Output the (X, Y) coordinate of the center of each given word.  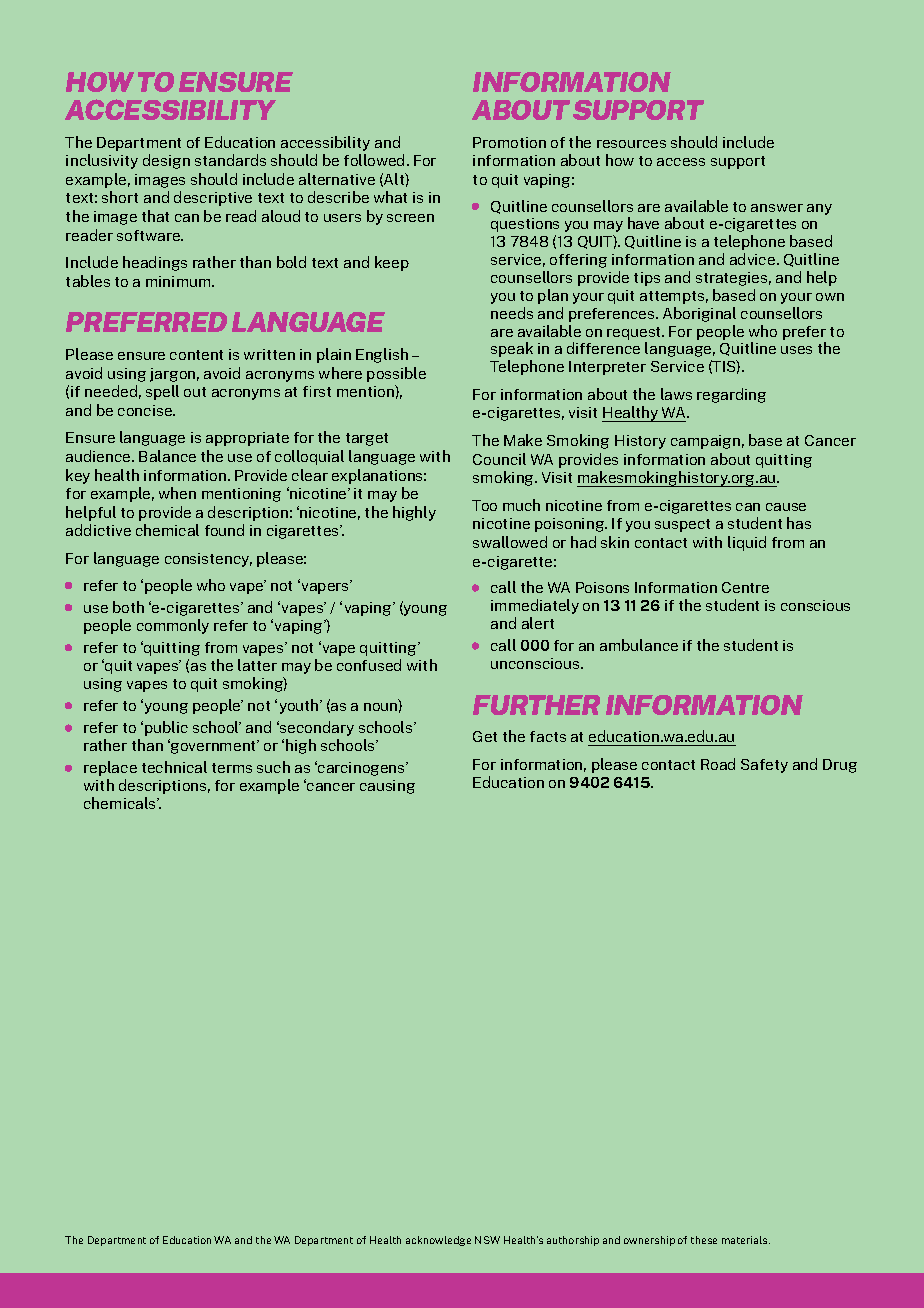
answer (777, 208)
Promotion (509, 142)
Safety (764, 766)
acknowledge (438, 1241)
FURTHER (536, 705)
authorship (573, 1241)
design (166, 161)
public (166, 728)
